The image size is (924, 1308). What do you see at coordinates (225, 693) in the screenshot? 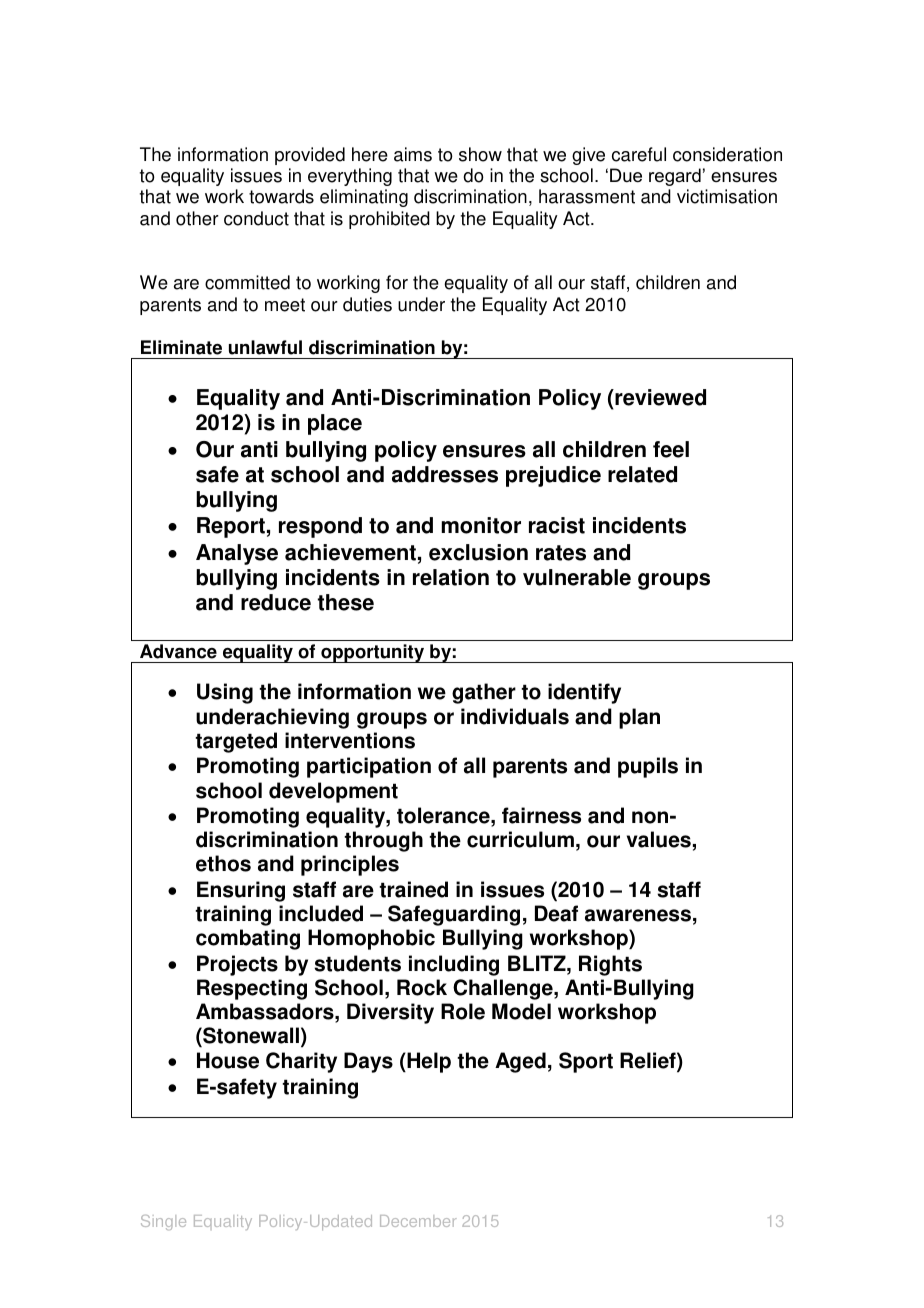
I see `Using` at bounding box center [225, 693].
